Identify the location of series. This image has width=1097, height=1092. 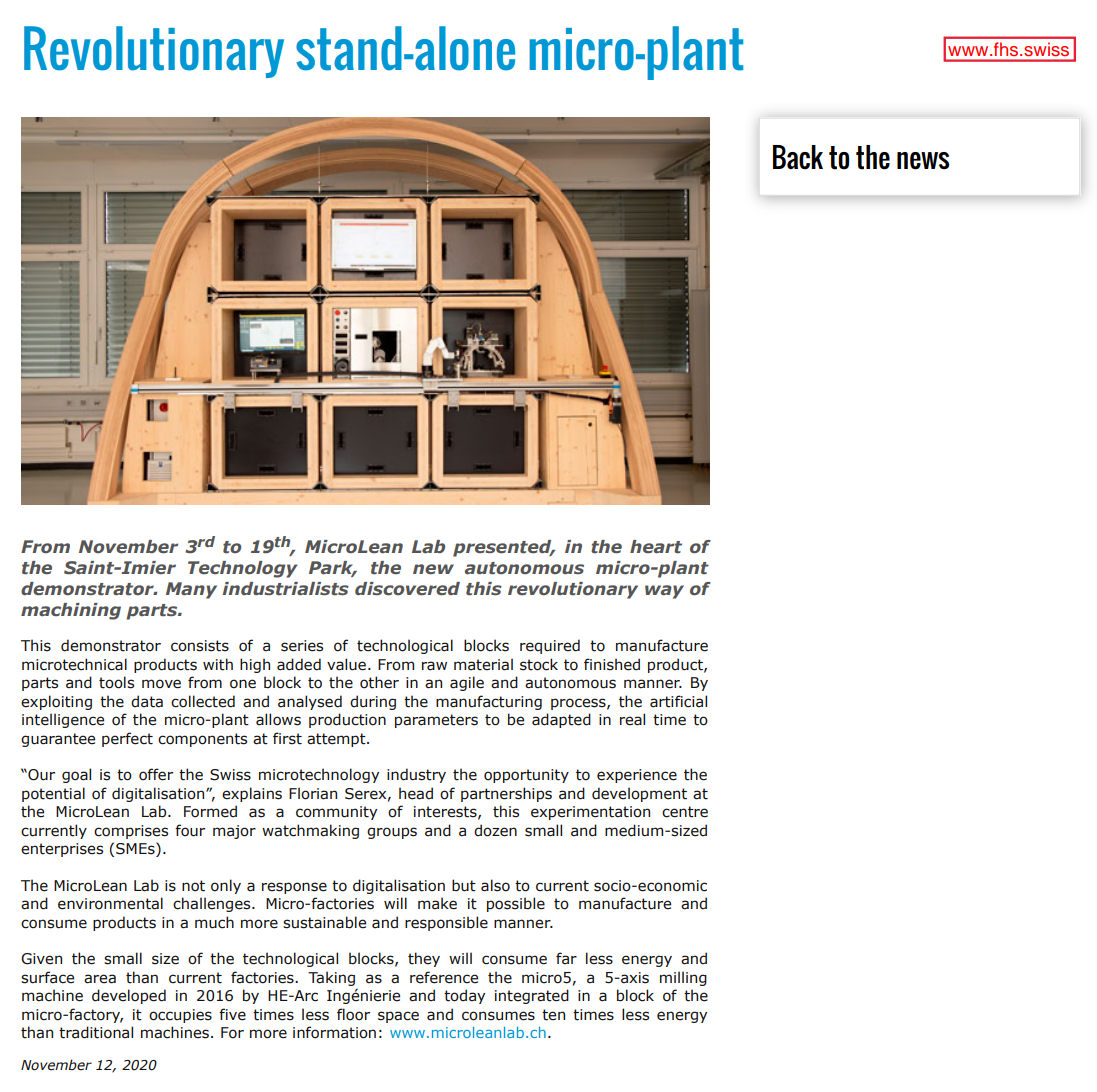
(302, 646).
